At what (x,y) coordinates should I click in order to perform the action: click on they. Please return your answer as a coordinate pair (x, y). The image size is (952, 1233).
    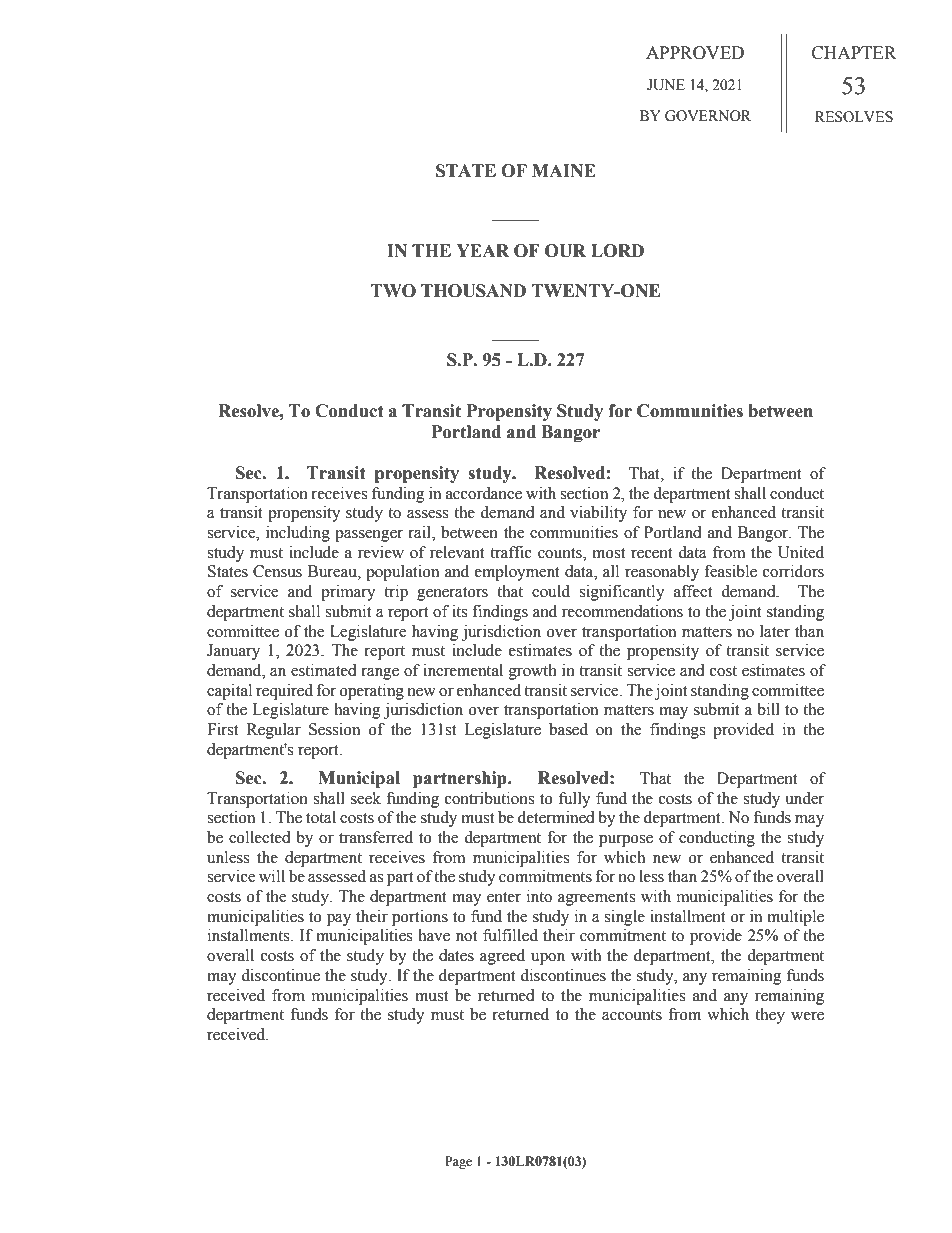
    Looking at the image, I should click on (770, 1016).
